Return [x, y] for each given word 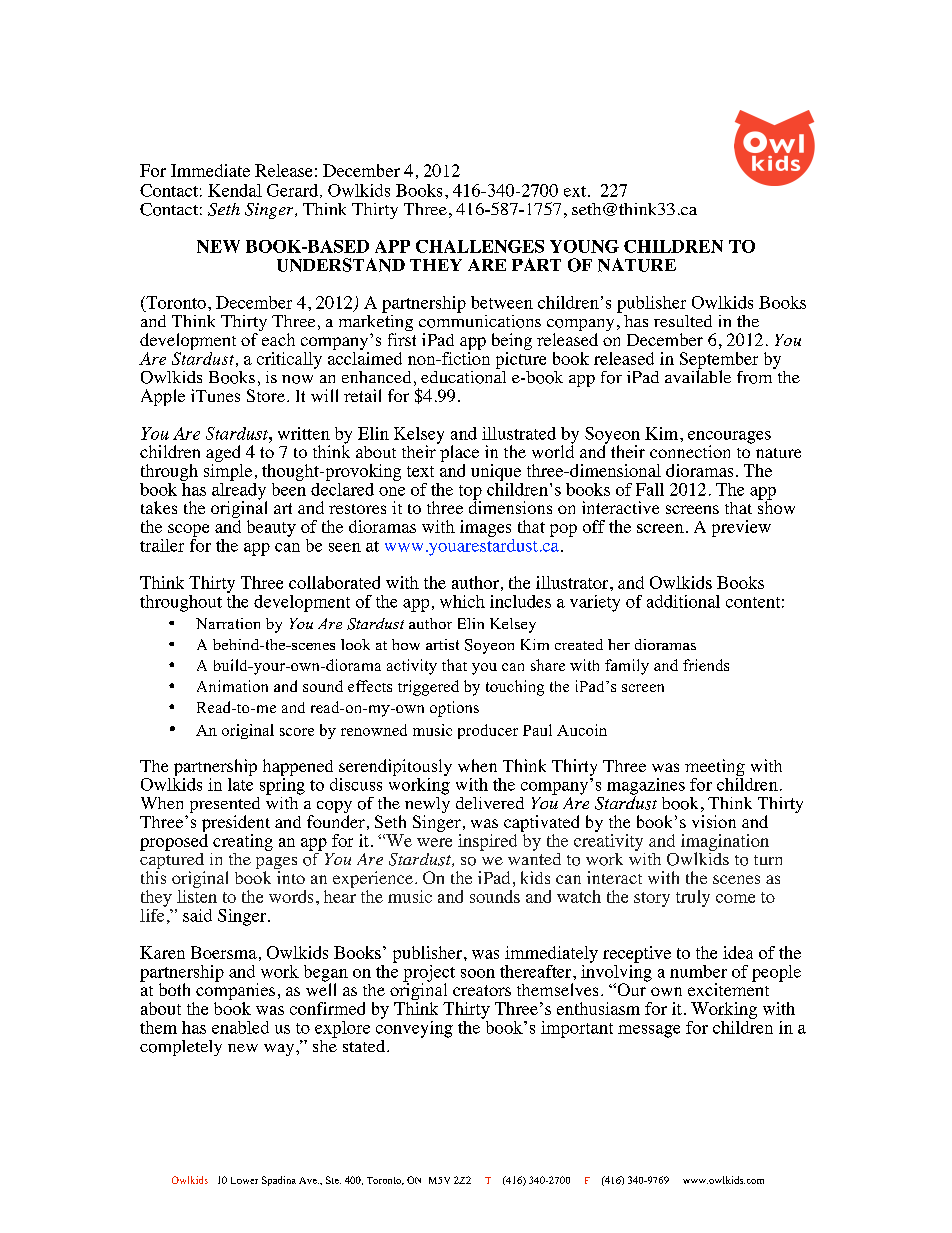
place [458, 454]
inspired [487, 842]
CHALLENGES [480, 246]
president [236, 825]
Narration [228, 623]
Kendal [235, 190]
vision [714, 821]
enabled [240, 1027]
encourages [729, 438]
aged [224, 455]
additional [683, 601]
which [462, 601]
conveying [414, 1028]
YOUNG [584, 246]
